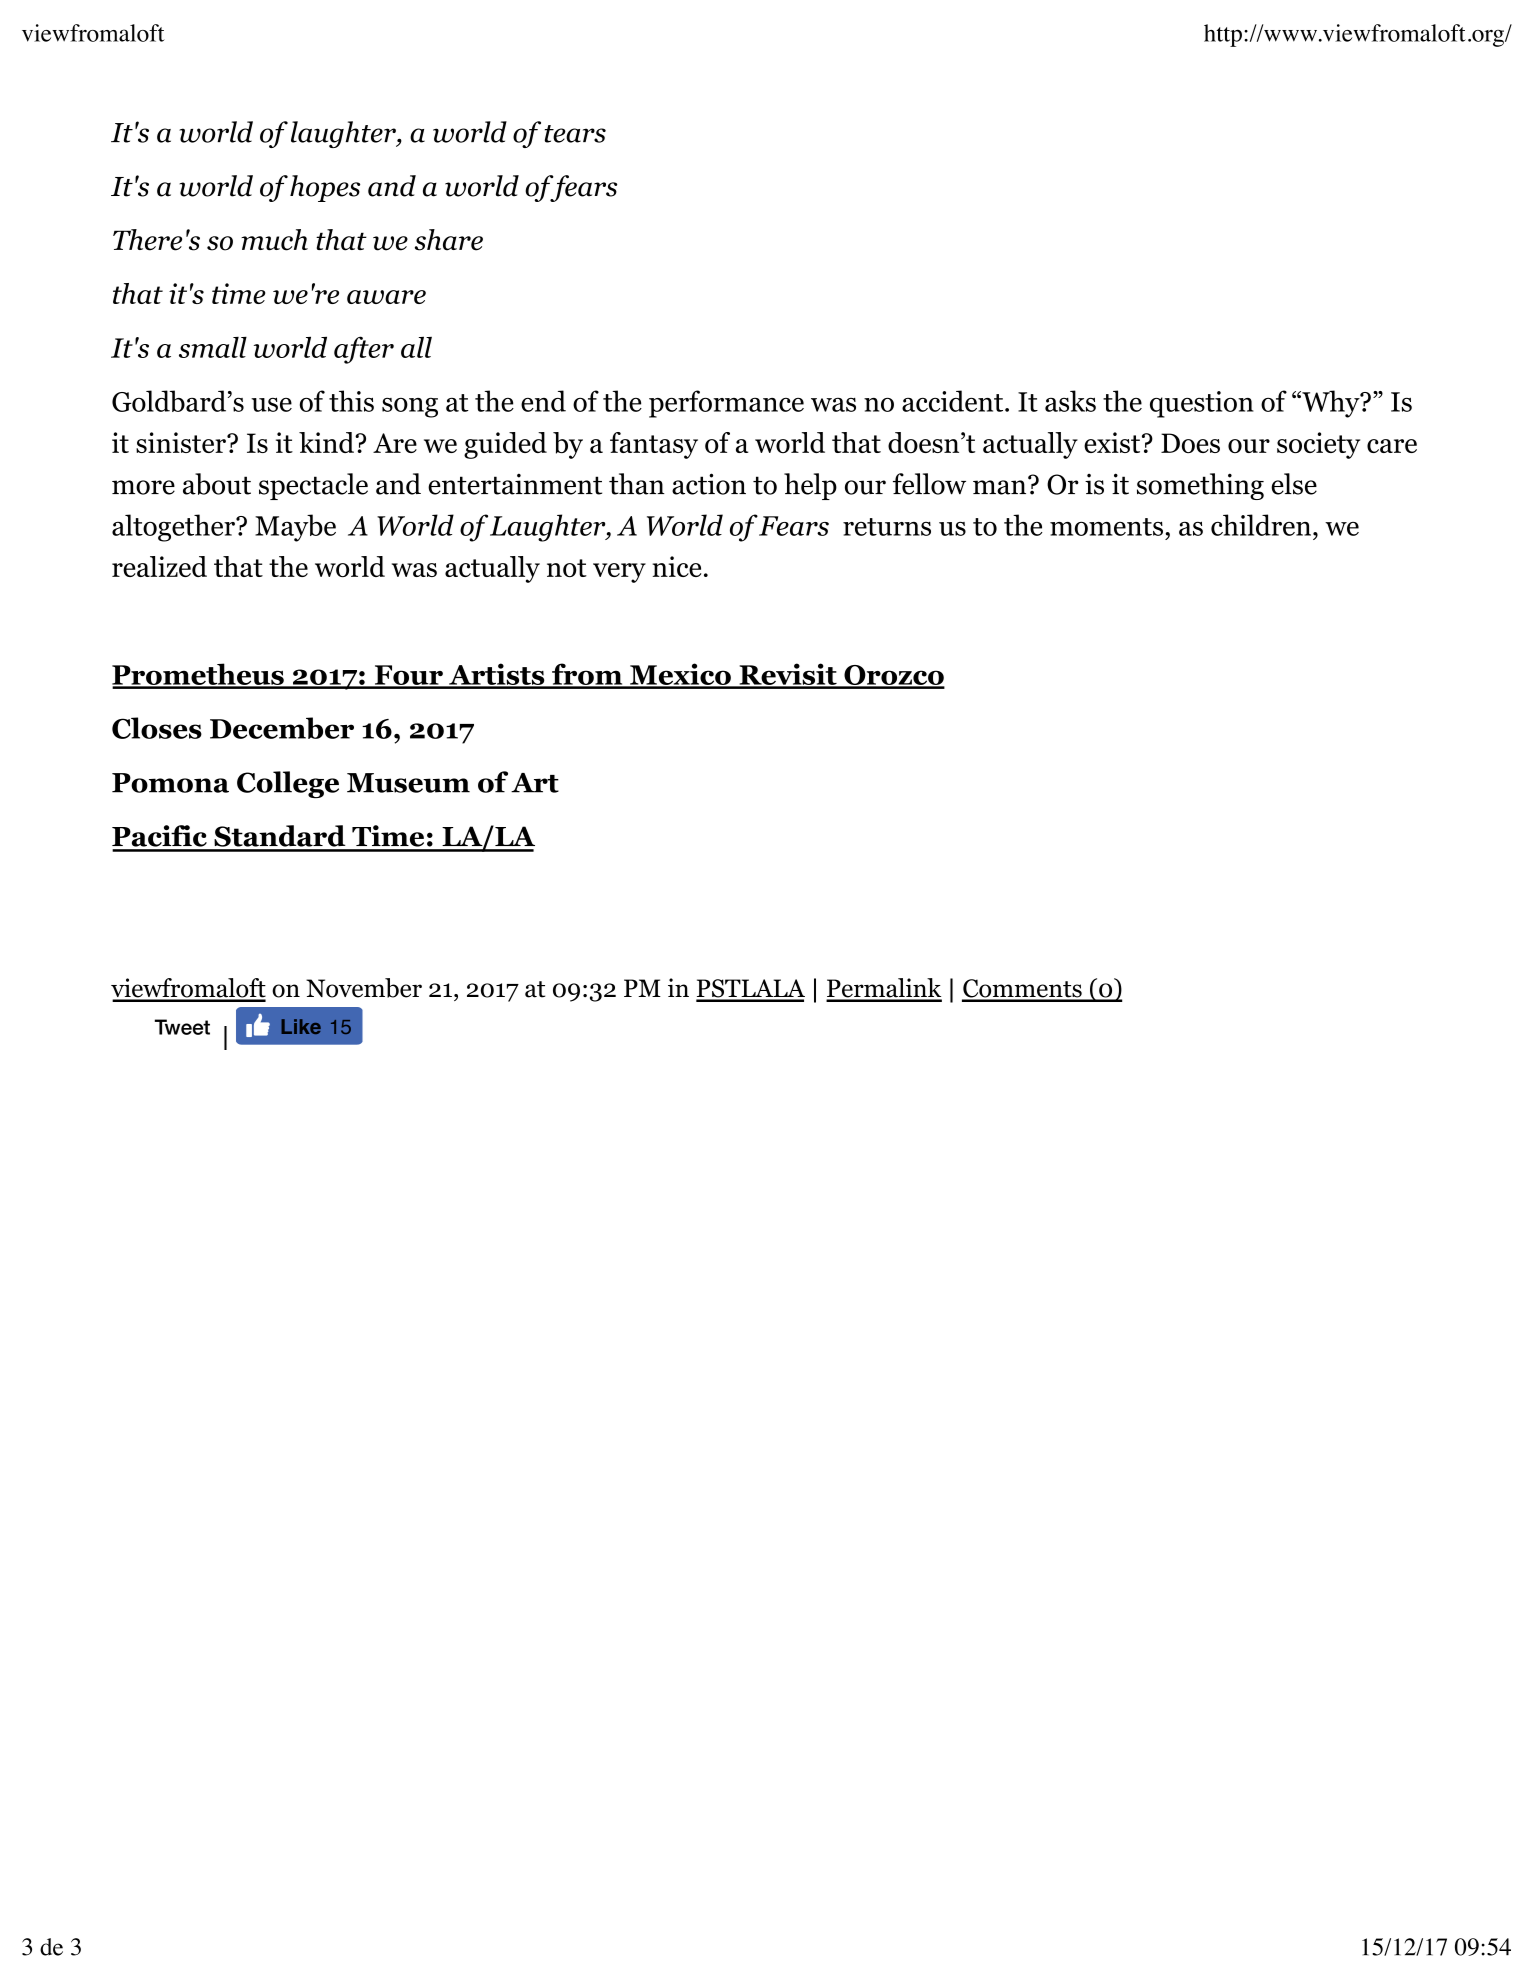  What do you see at coordinates (1202, 404) in the page?
I see `question` at bounding box center [1202, 404].
